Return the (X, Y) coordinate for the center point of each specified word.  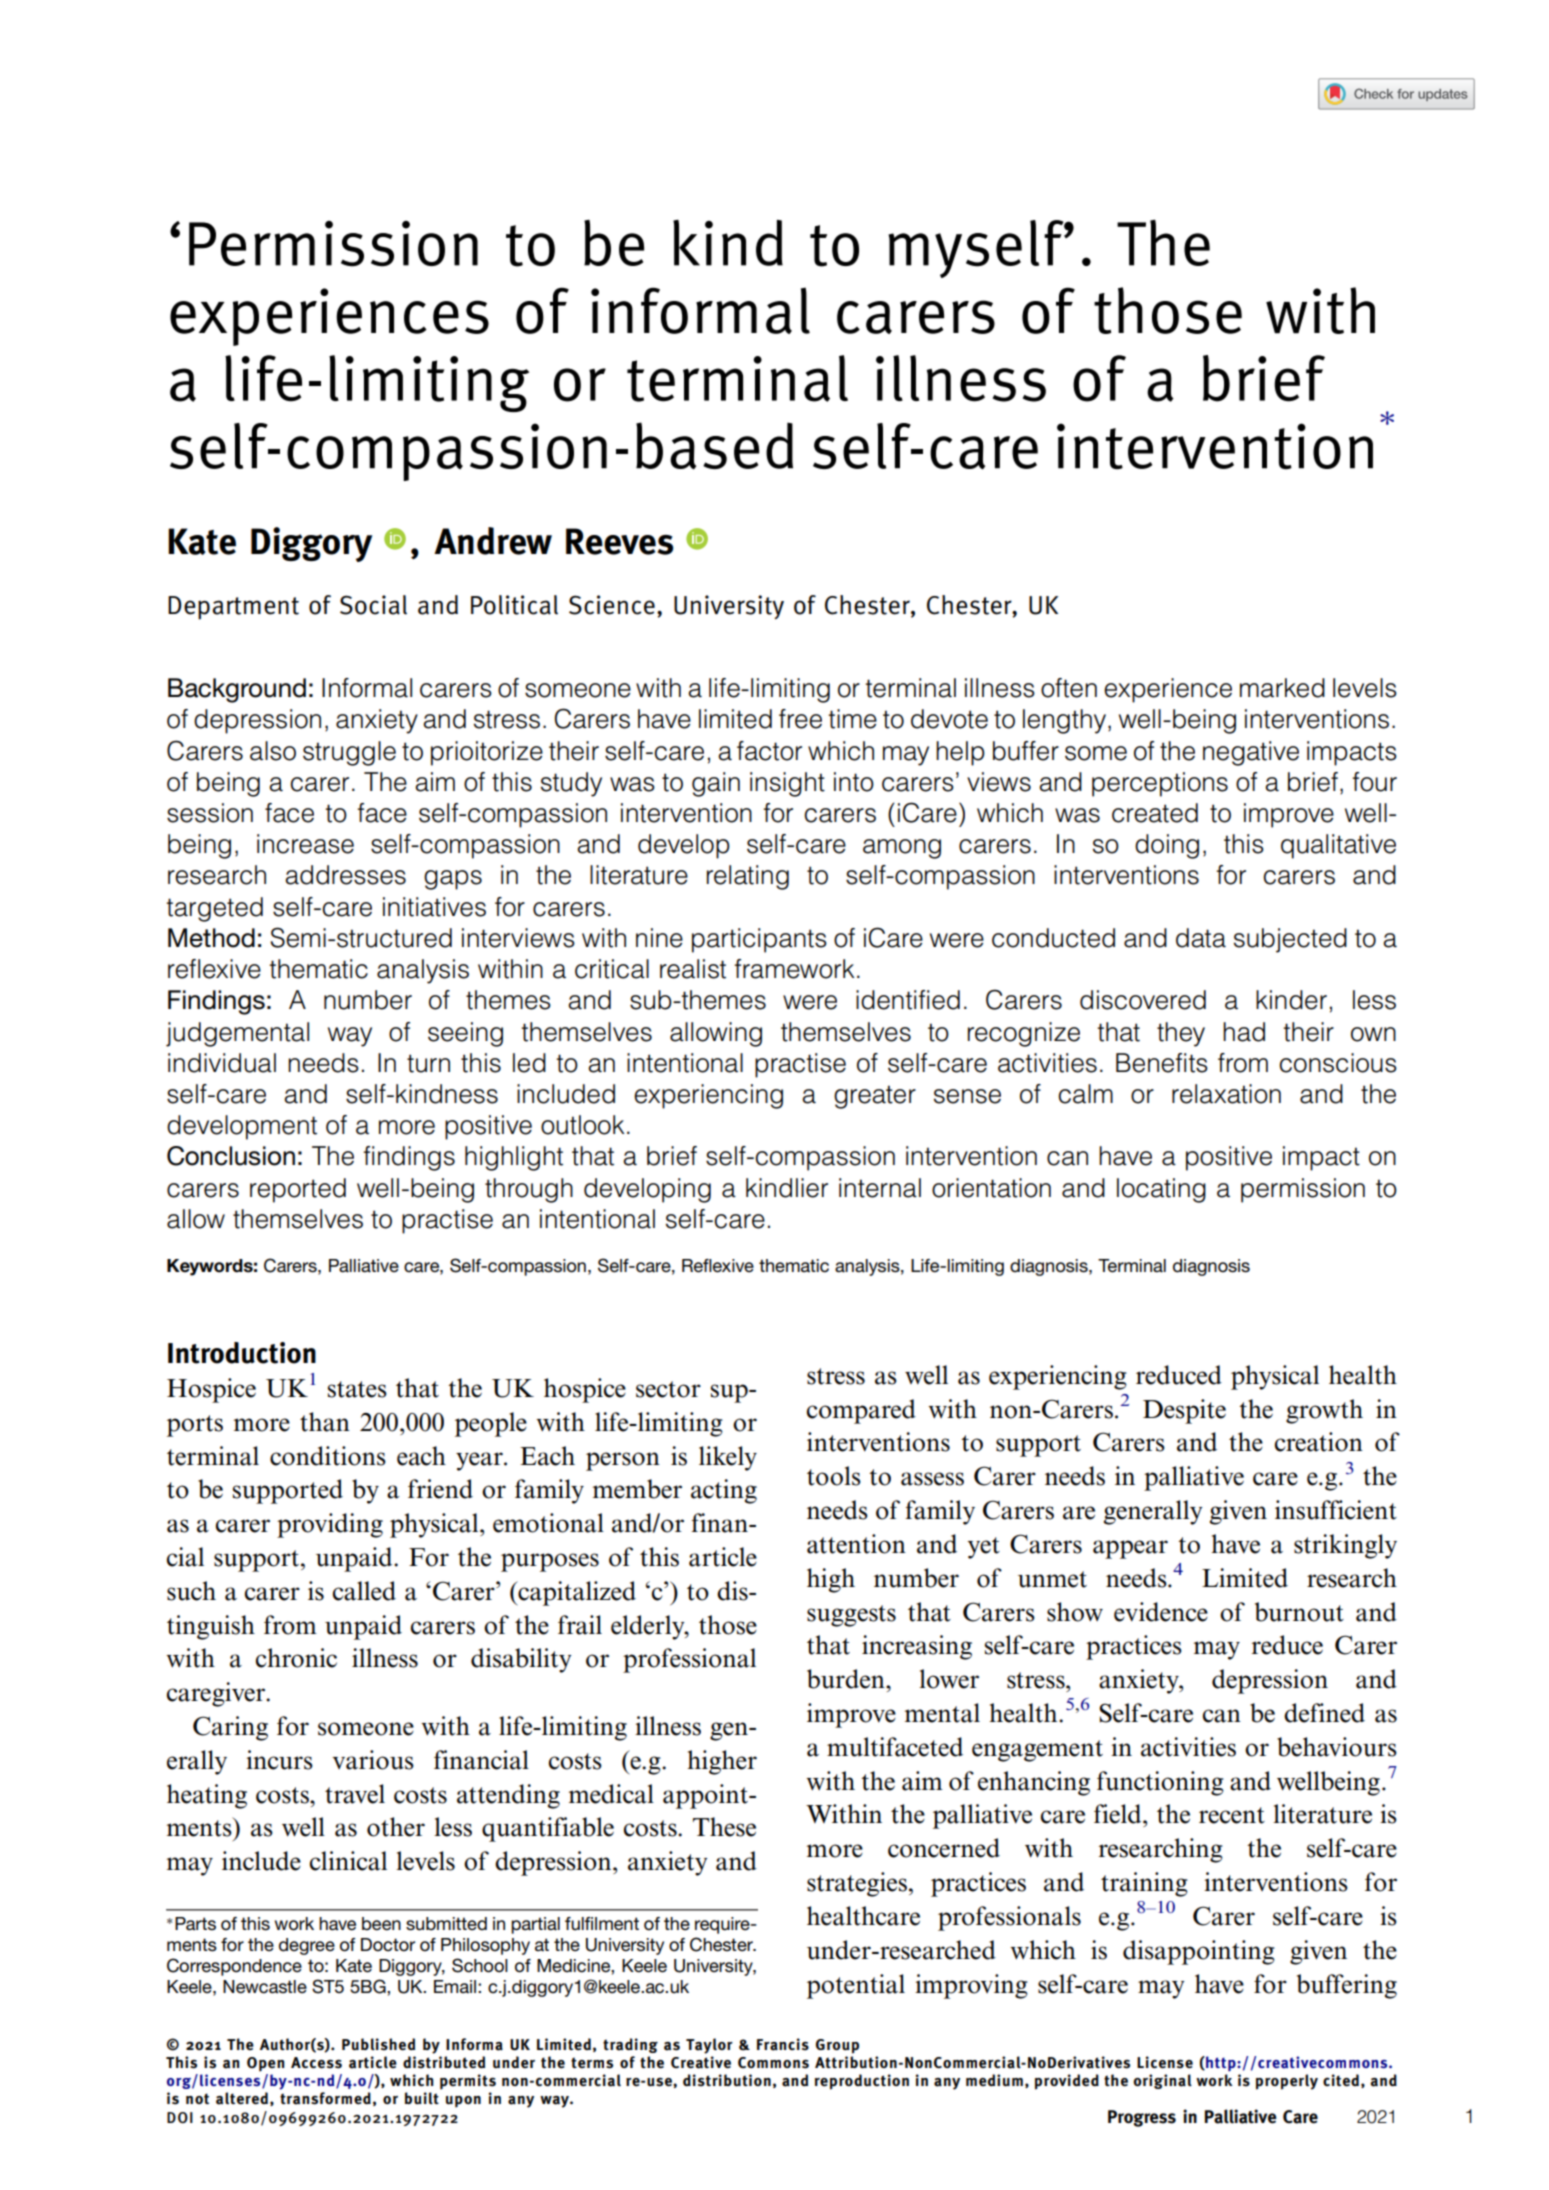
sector (668, 1389)
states (357, 1389)
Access (316, 2063)
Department (233, 608)
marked (1282, 688)
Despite (1184, 1411)
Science (612, 605)
